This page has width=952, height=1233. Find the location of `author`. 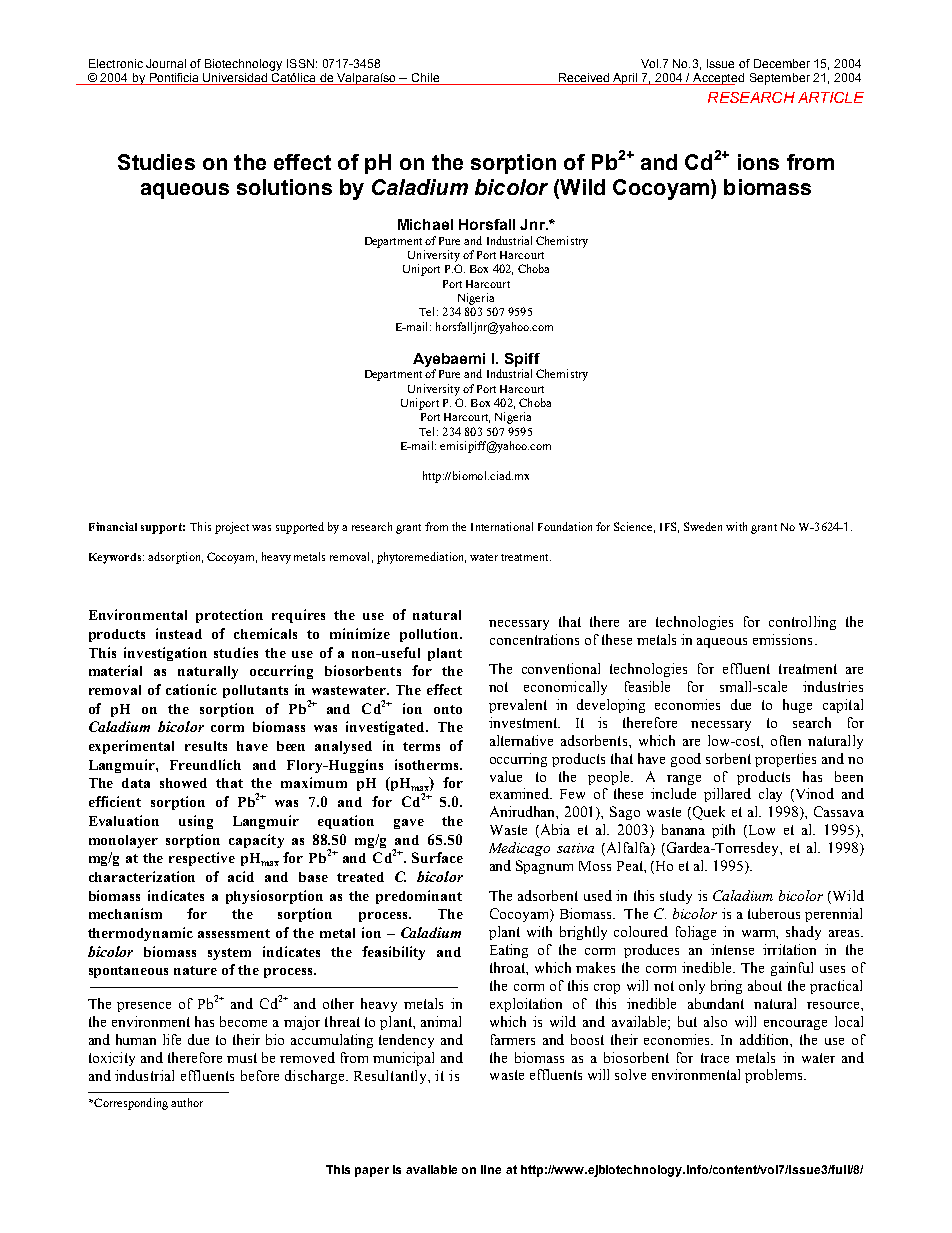

author is located at coordinates (187, 1102).
